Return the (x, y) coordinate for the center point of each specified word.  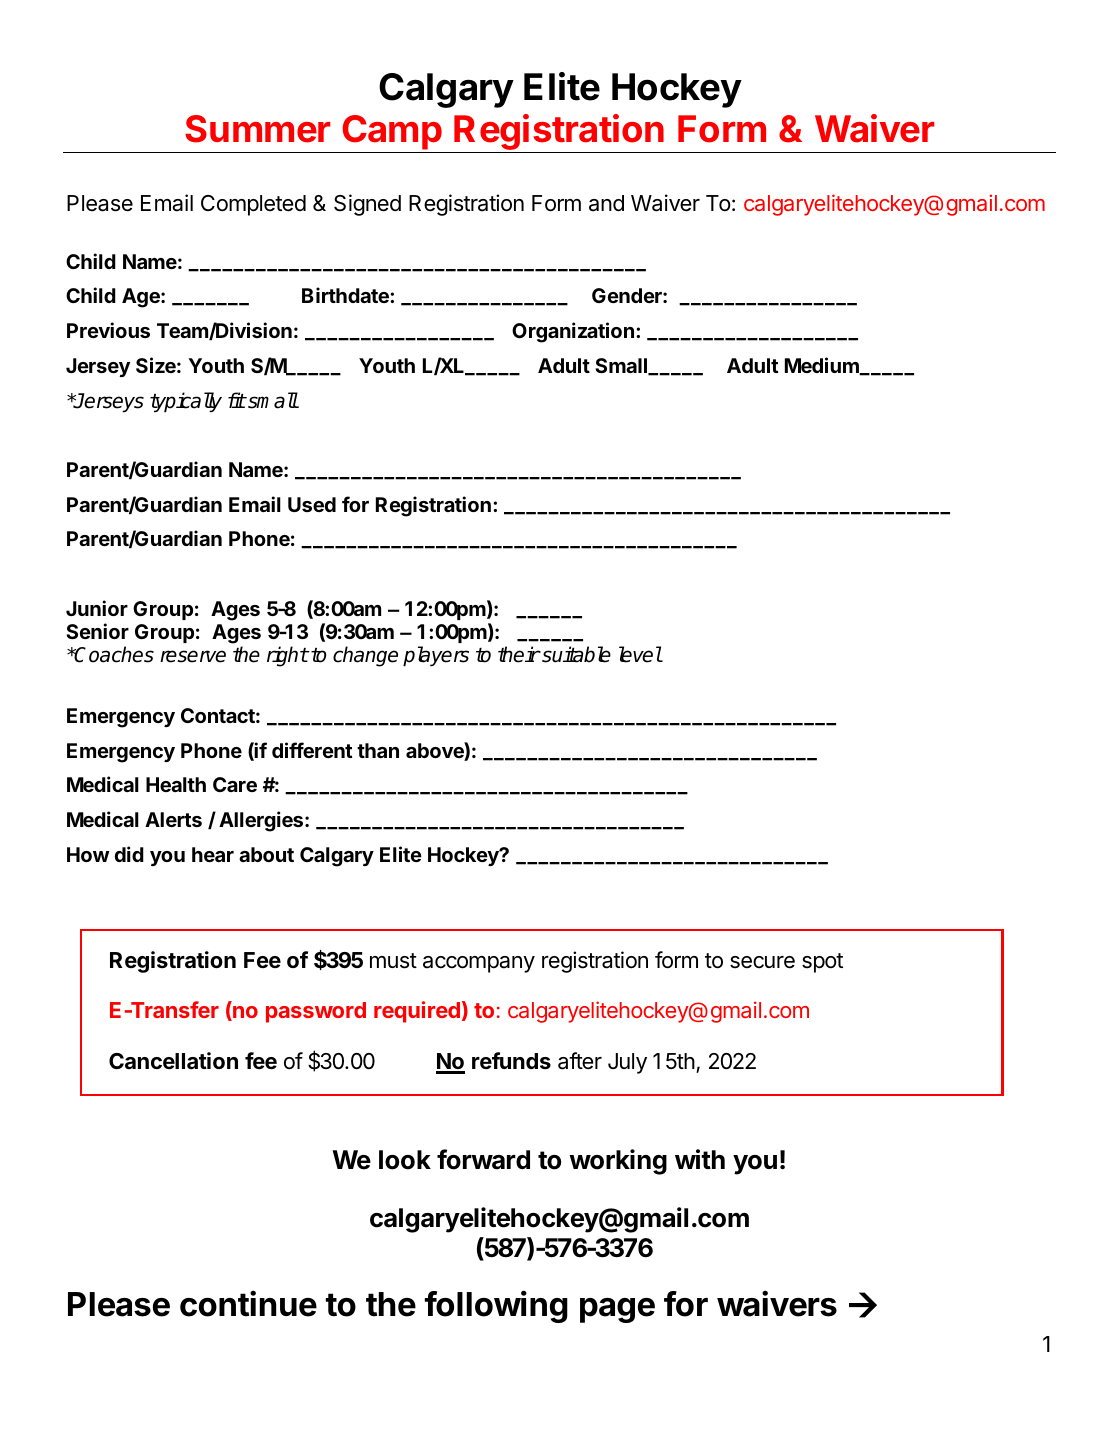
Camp (392, 132)
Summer (257, 129)
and (606, 203)
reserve (193, 656)
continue (248, 1304)
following (496, 1307)
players (436, 656)
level (640, 654)
